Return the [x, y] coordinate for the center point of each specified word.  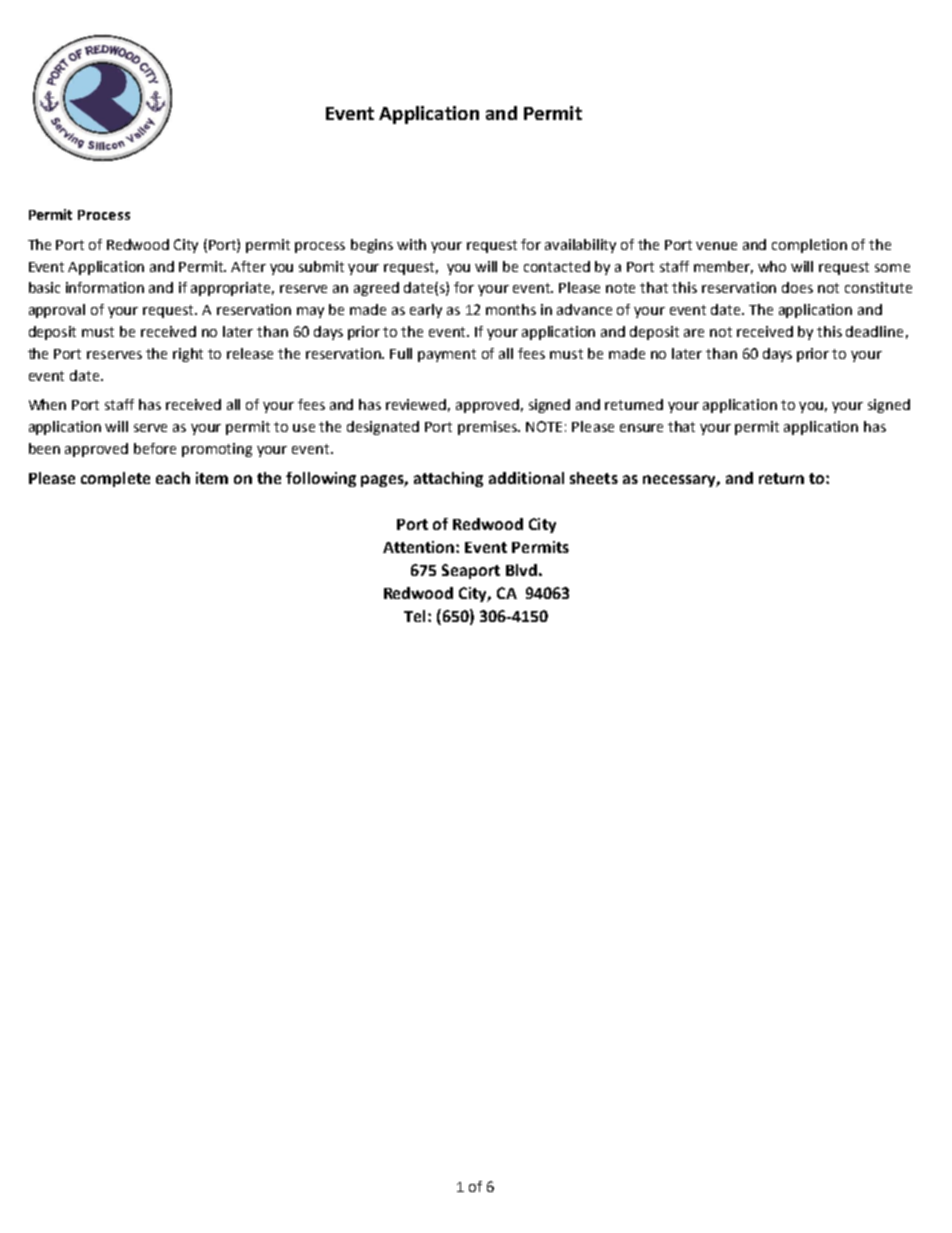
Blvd [521, 570]
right [188, 355]
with [411, 244]
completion [809, 246]
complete [115, 479]
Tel [414, 616]
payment [447, 355]
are [694, 333]
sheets [594, 478]
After [248, 266]
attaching [448, 479]
